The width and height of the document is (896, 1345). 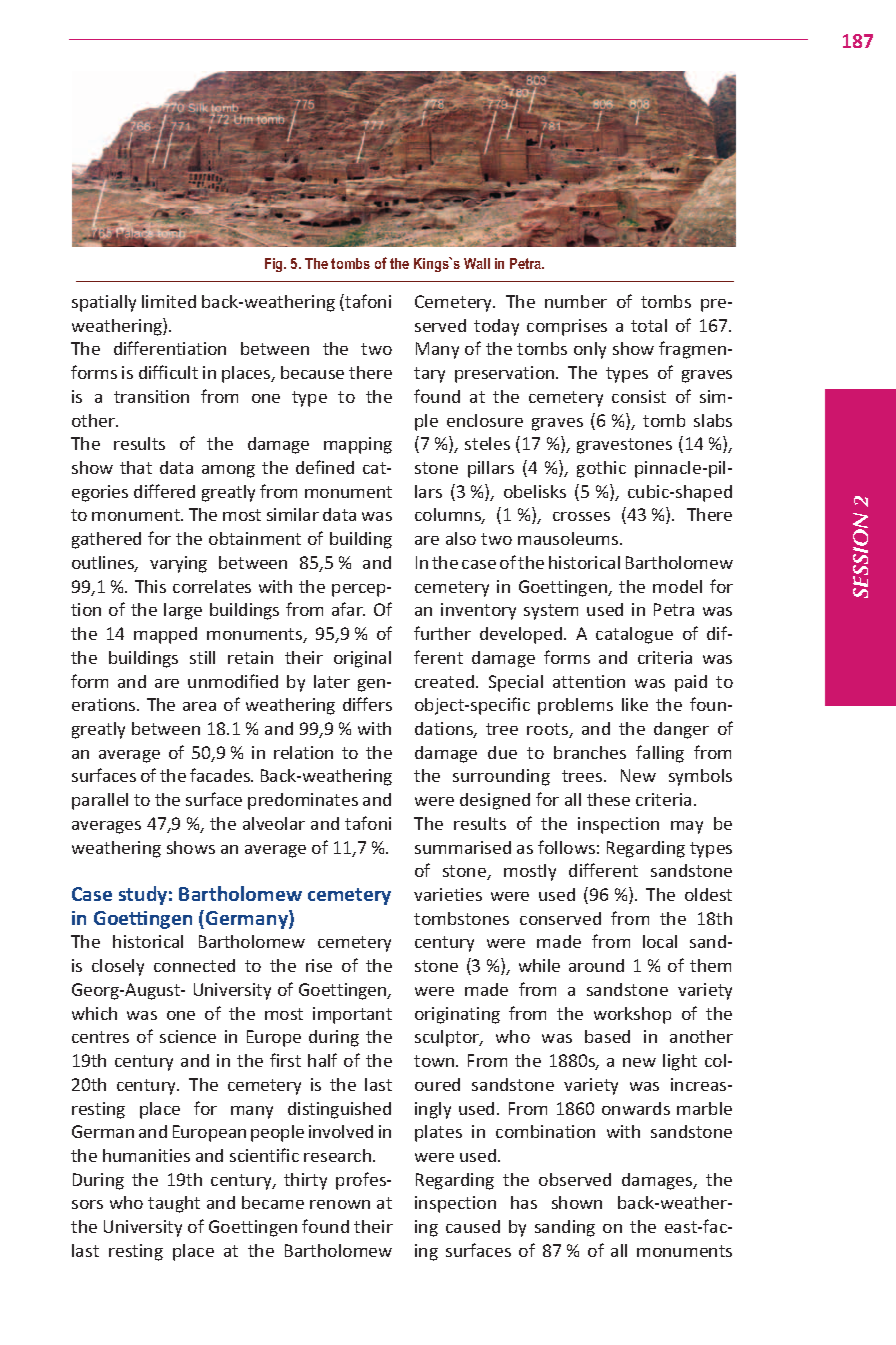 I want to click on This, so click(x=150, y=586).
